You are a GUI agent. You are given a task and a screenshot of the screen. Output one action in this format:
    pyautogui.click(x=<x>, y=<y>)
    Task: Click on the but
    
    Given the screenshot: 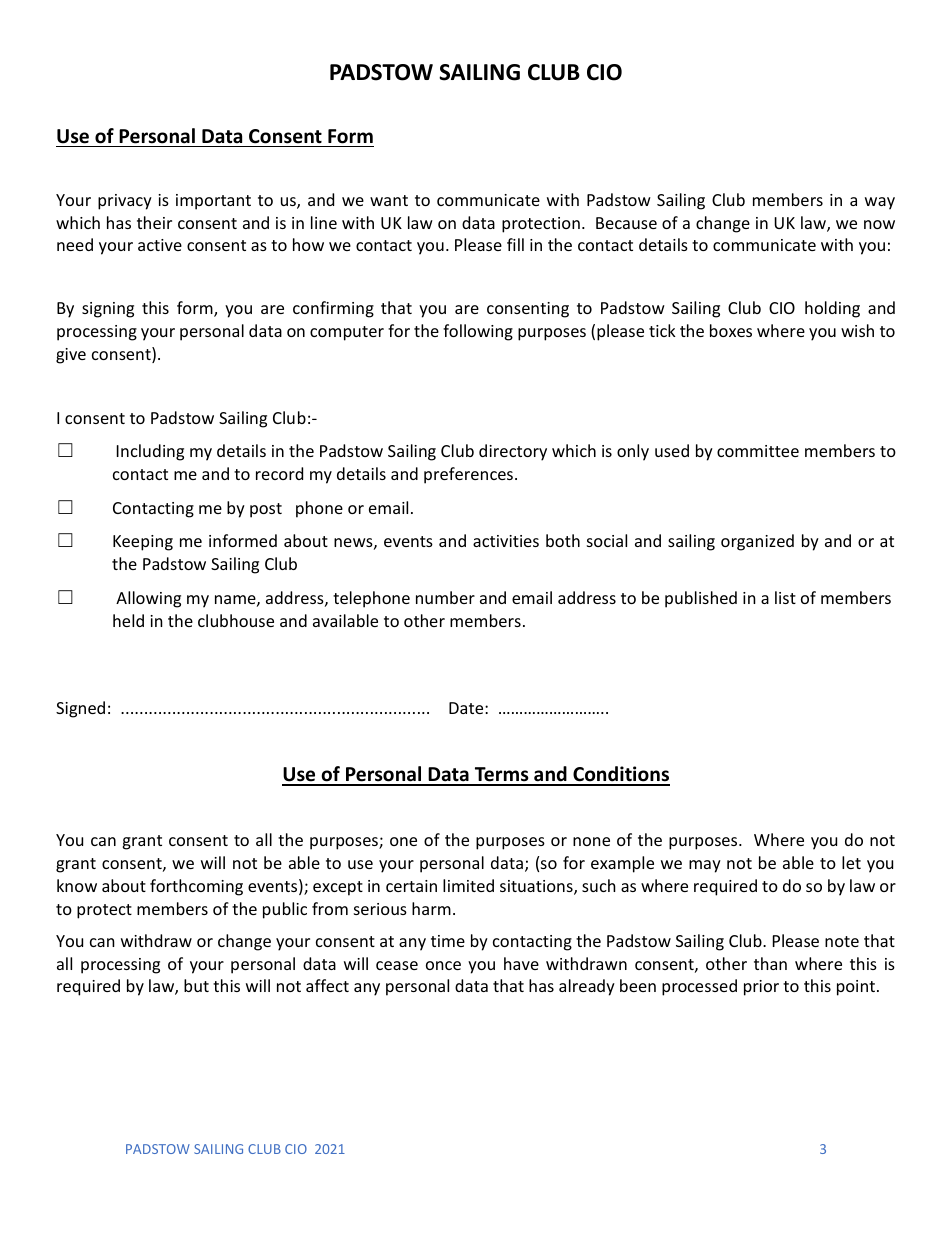 What is the action you would take?
    pyautogui.click(x=196, y=985)
